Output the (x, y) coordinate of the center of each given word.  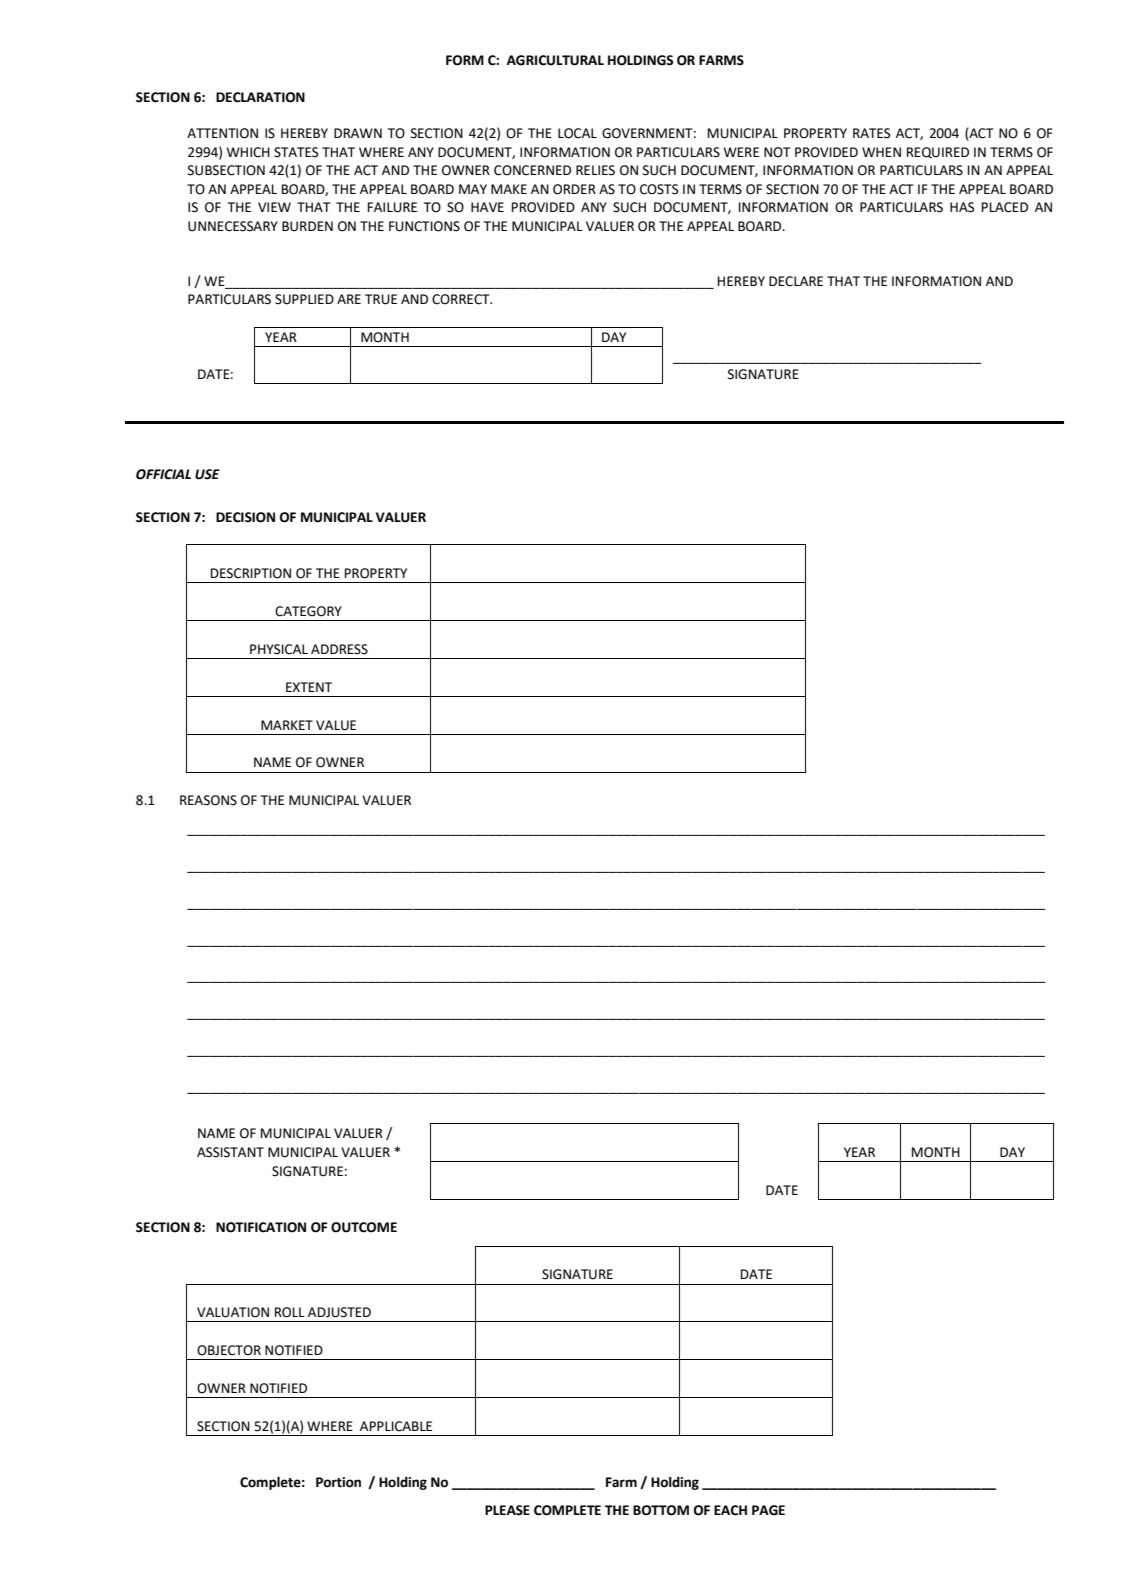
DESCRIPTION (251, 573)
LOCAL (577, 133)
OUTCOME (364, 1227)
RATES (871, 133)
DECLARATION (260, 97)
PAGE (768, 1510)
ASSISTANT (230, 1152)
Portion (338, 1482)
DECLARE (796, 281)
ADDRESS (339, 649)
